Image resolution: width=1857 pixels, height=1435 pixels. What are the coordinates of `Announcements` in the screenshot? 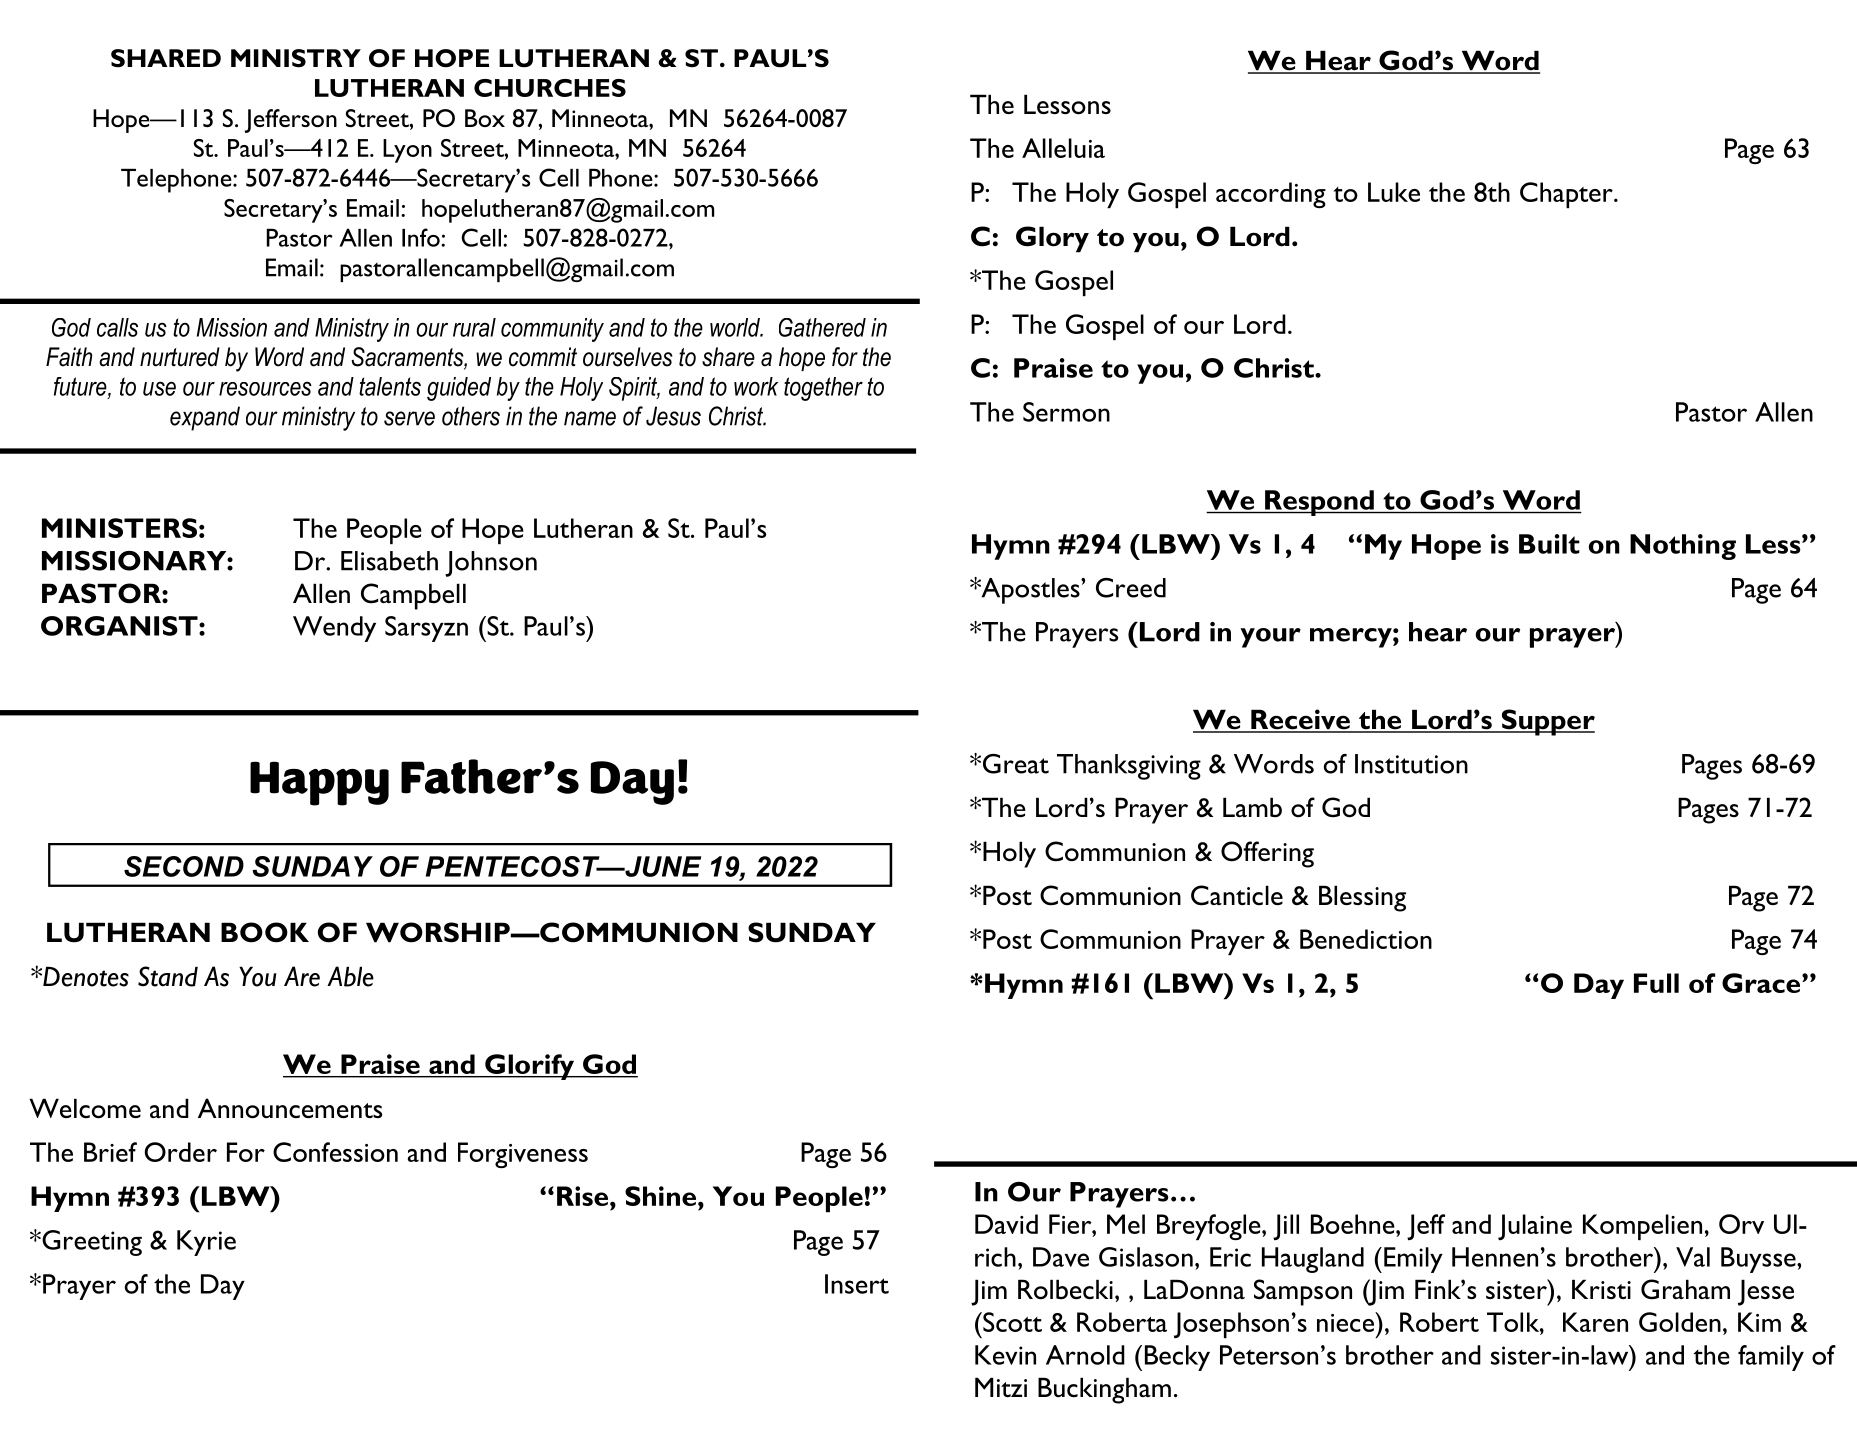 It's located at (290, 1108).
